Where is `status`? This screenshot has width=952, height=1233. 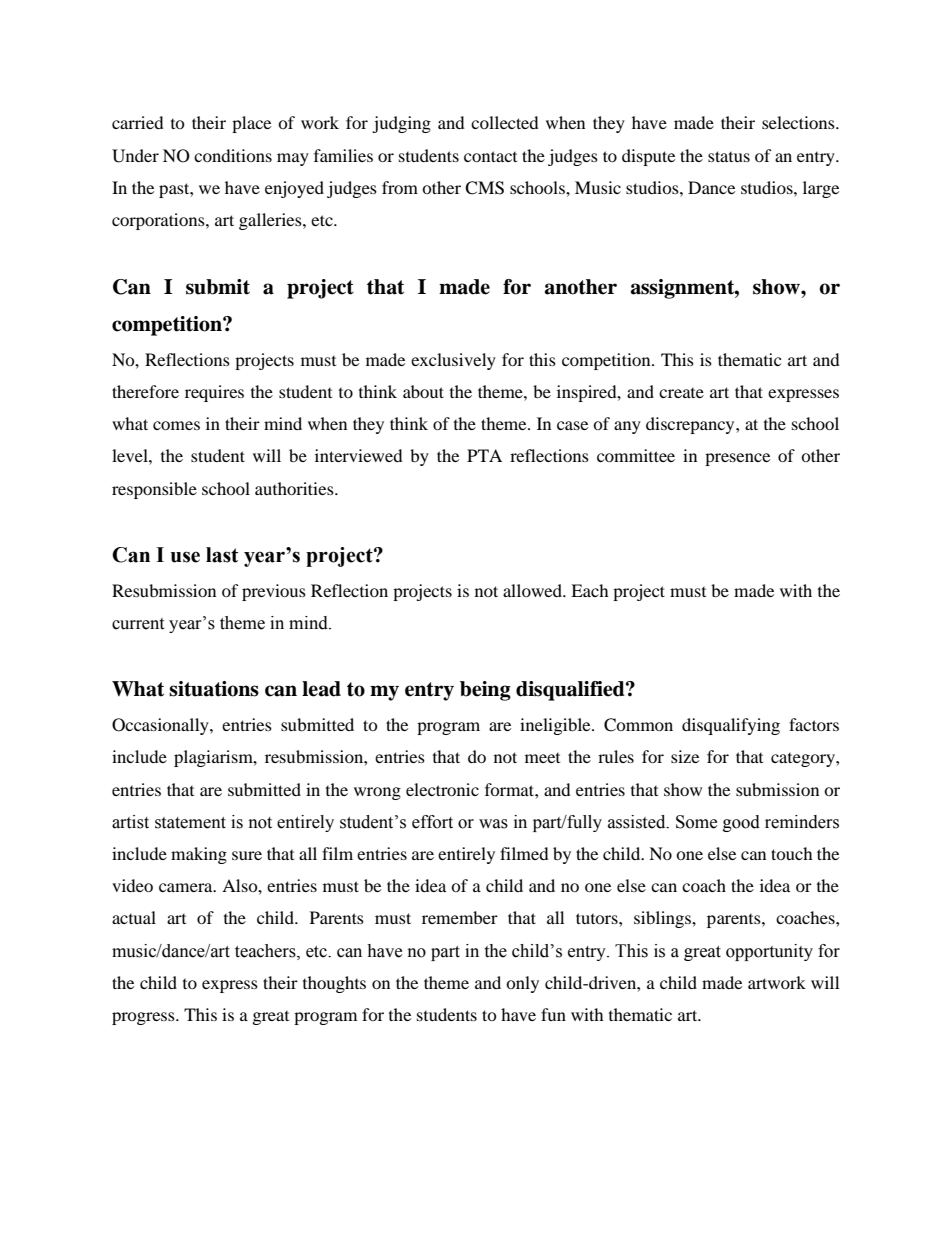 status is located at coordinates (729, 156).
